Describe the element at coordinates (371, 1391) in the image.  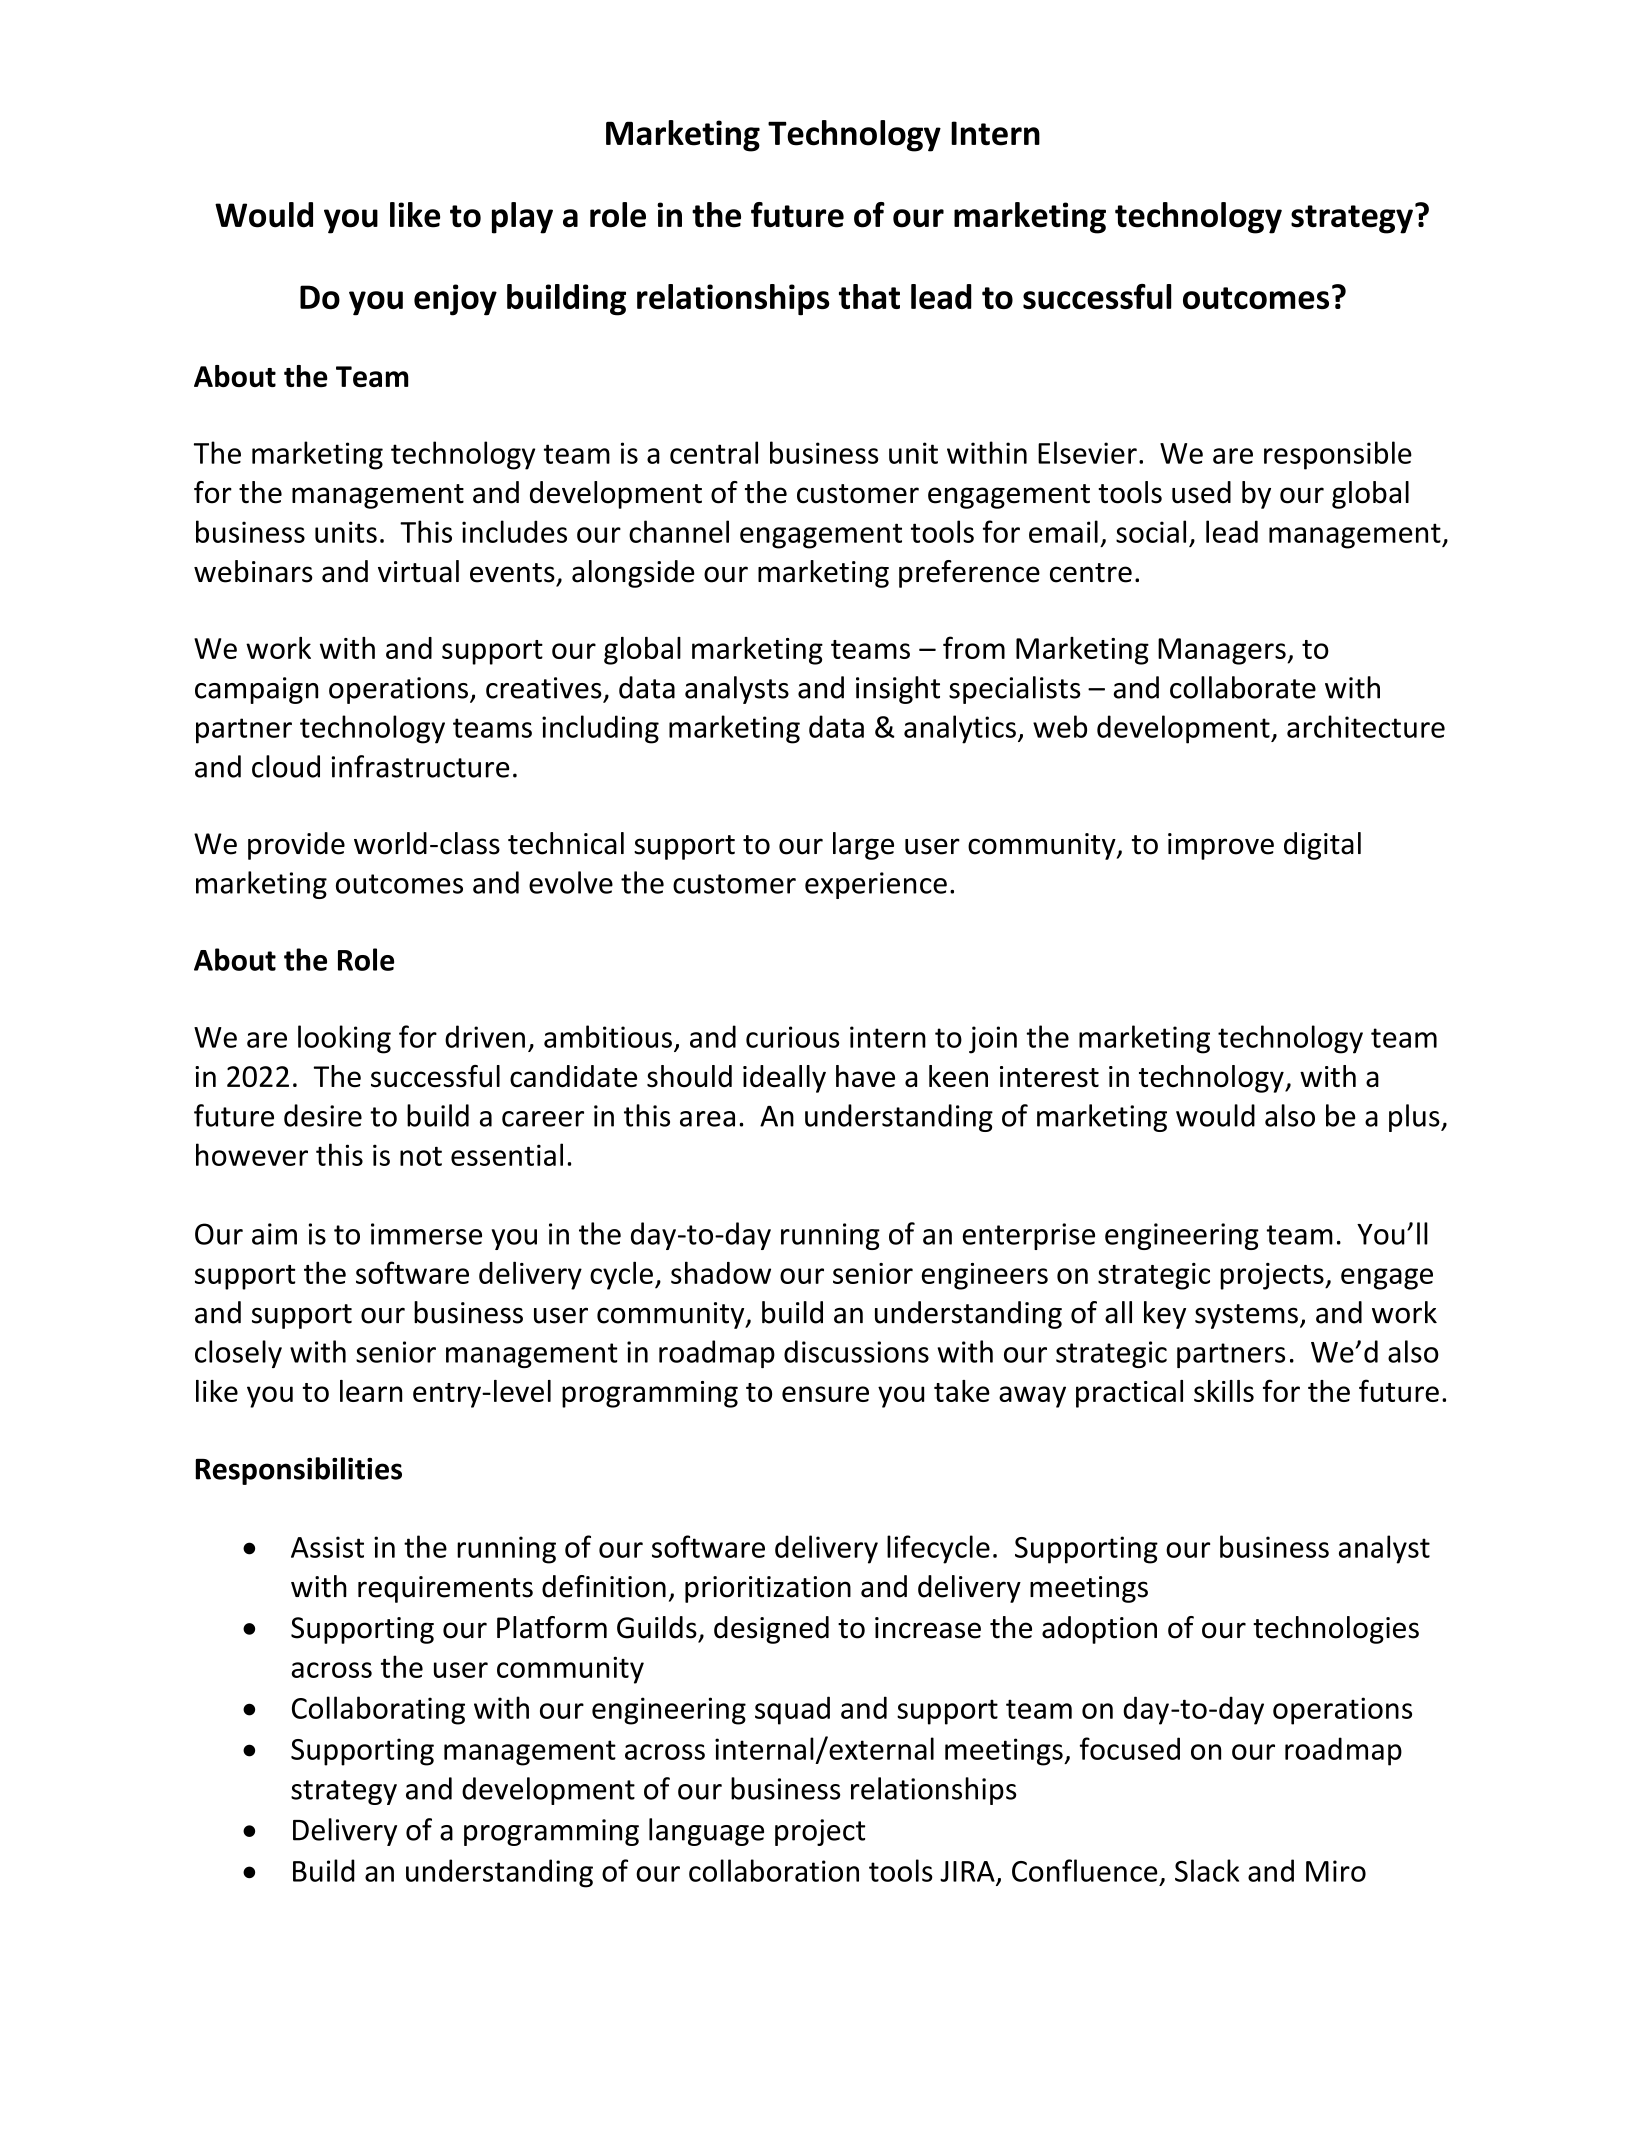
I see `learn` at that location.
